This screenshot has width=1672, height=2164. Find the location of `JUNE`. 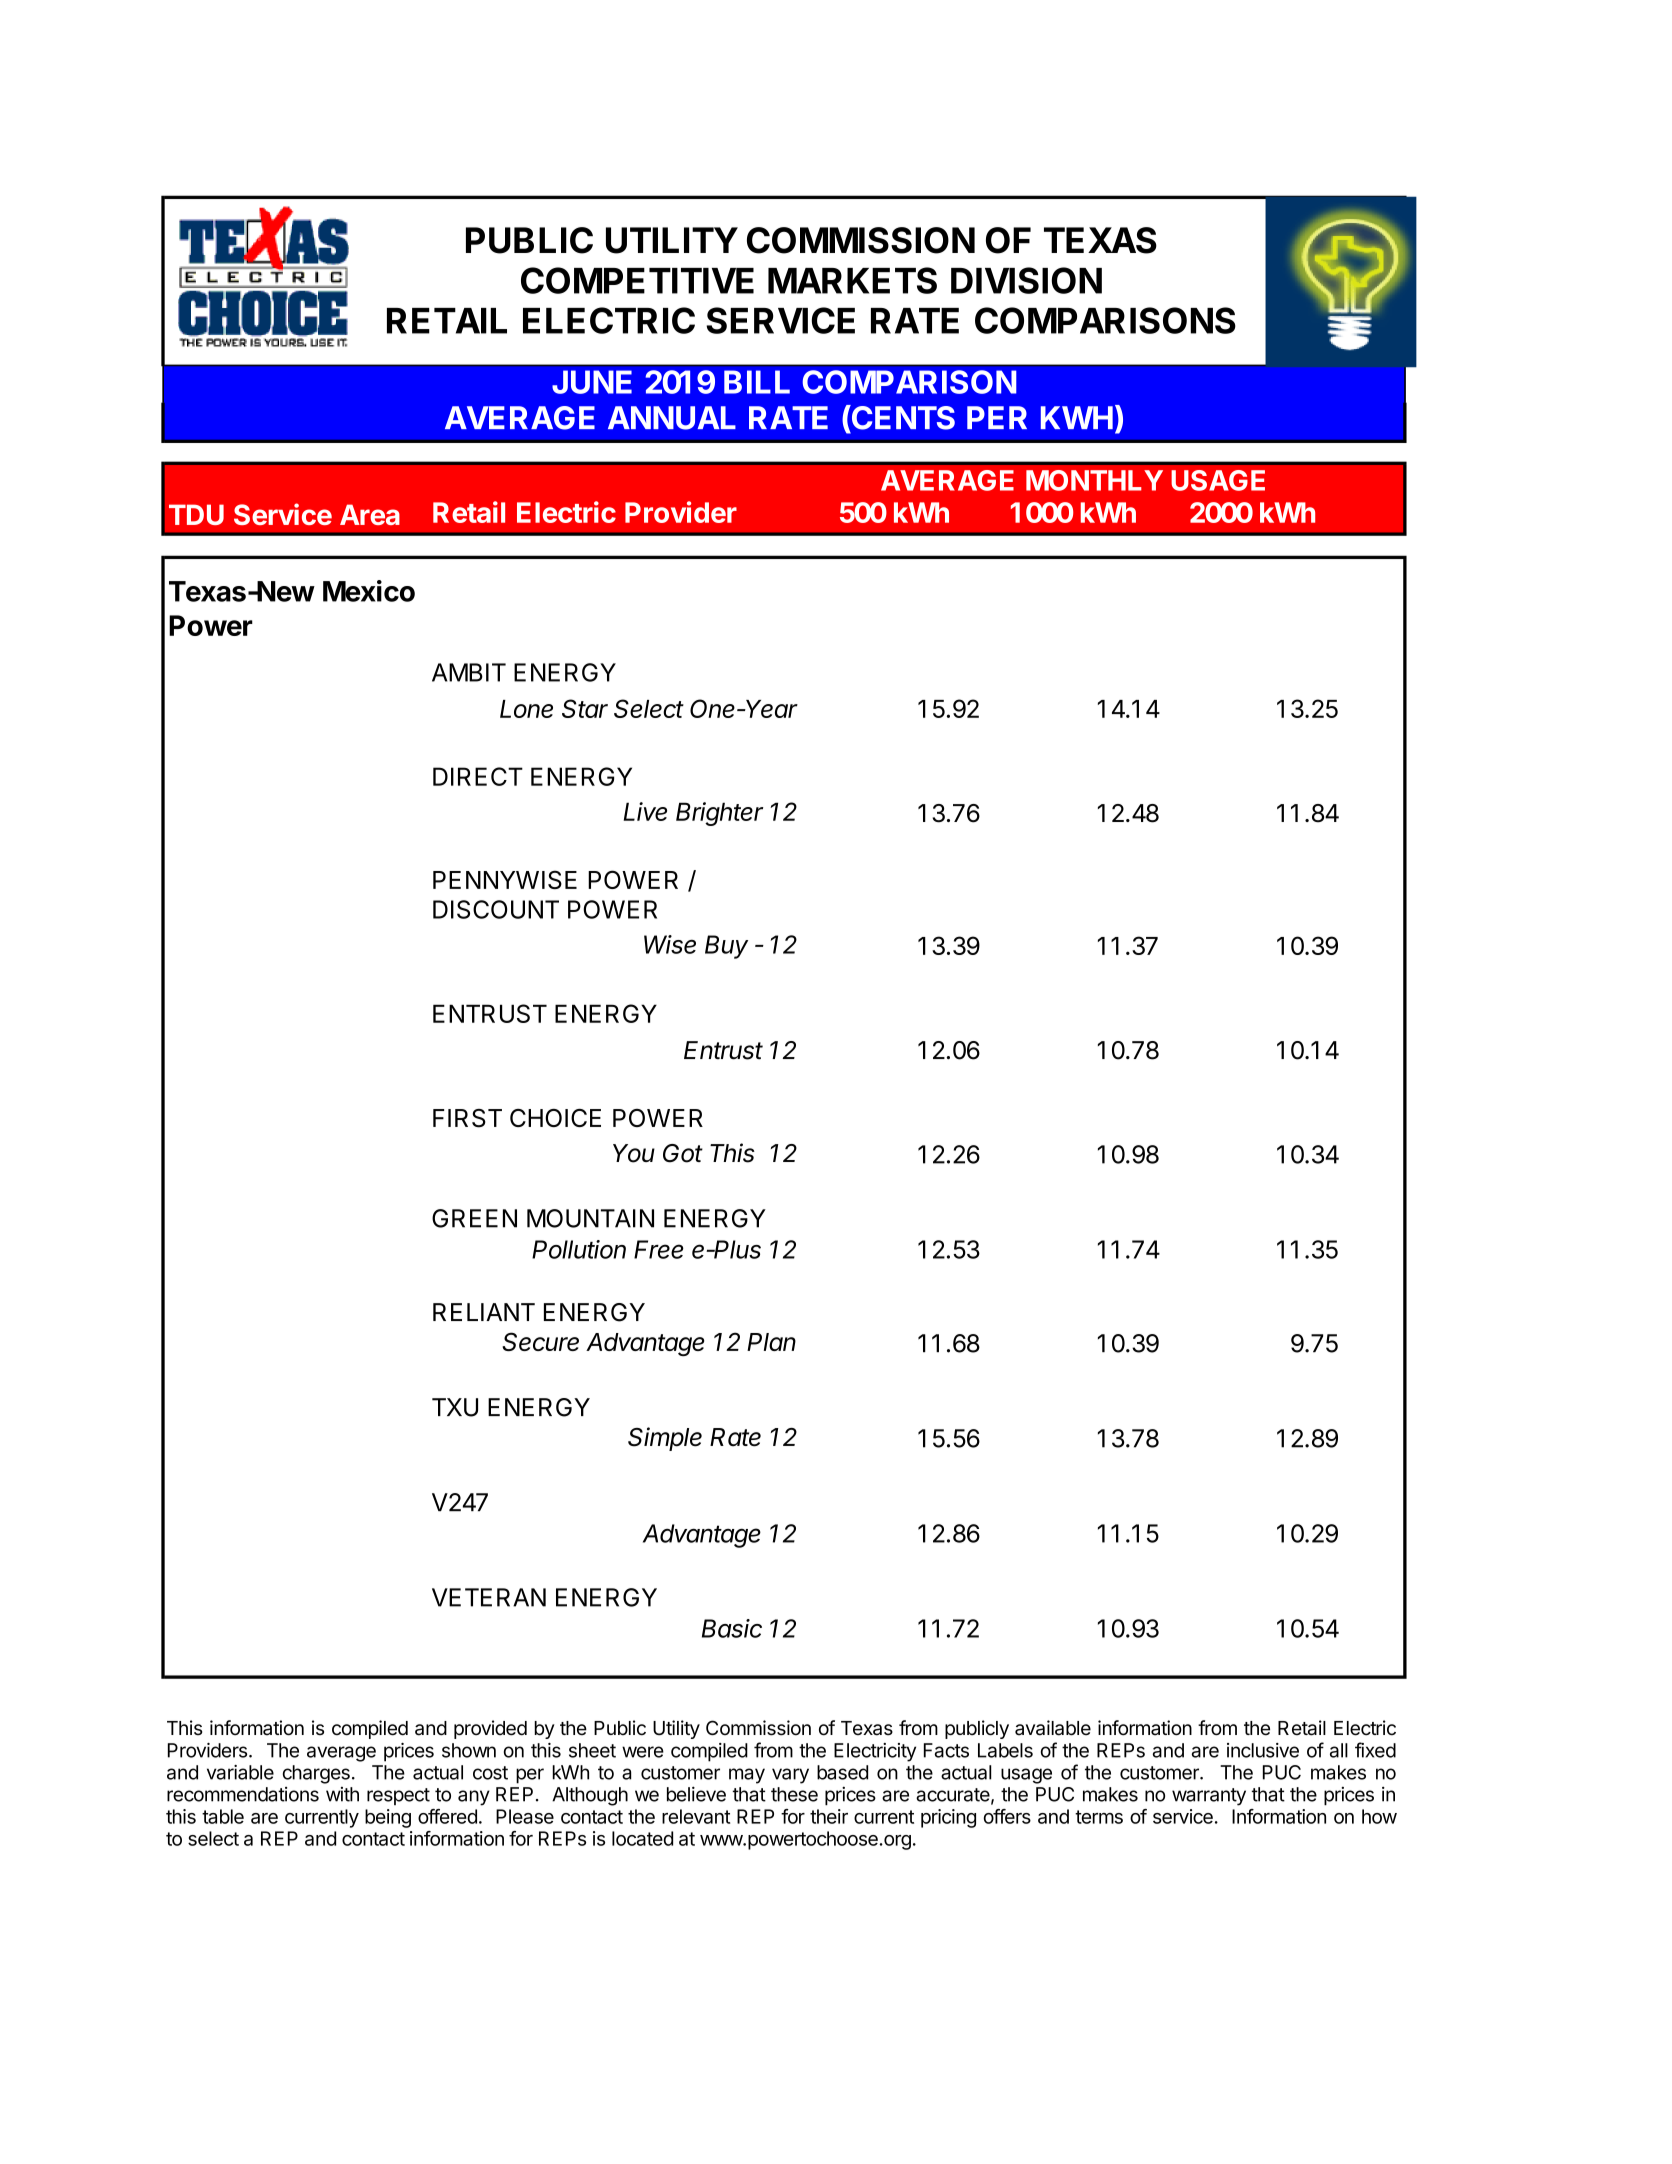

JUNE is located at coordinates (592, 382).
